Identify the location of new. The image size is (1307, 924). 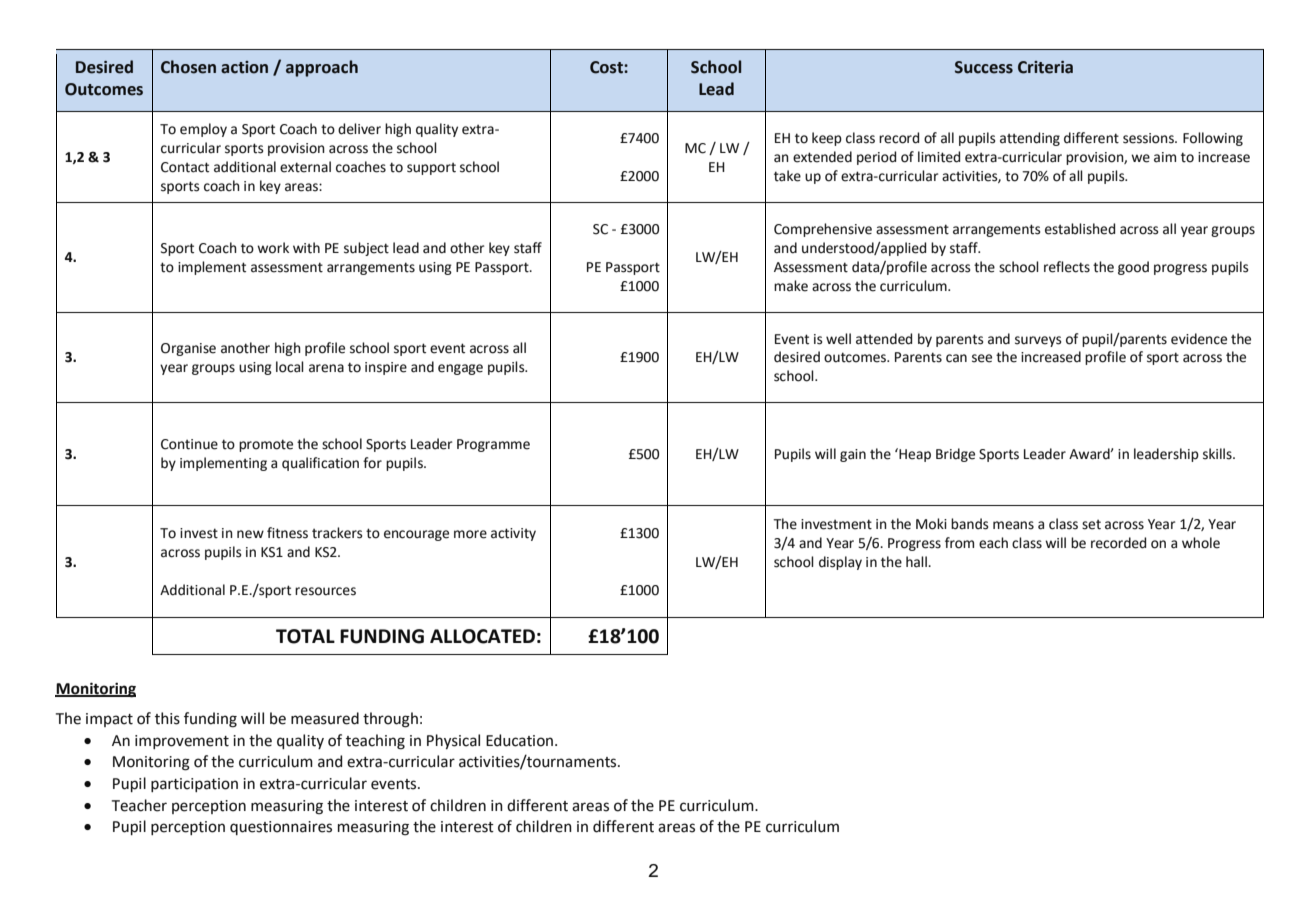
(250, 534).
